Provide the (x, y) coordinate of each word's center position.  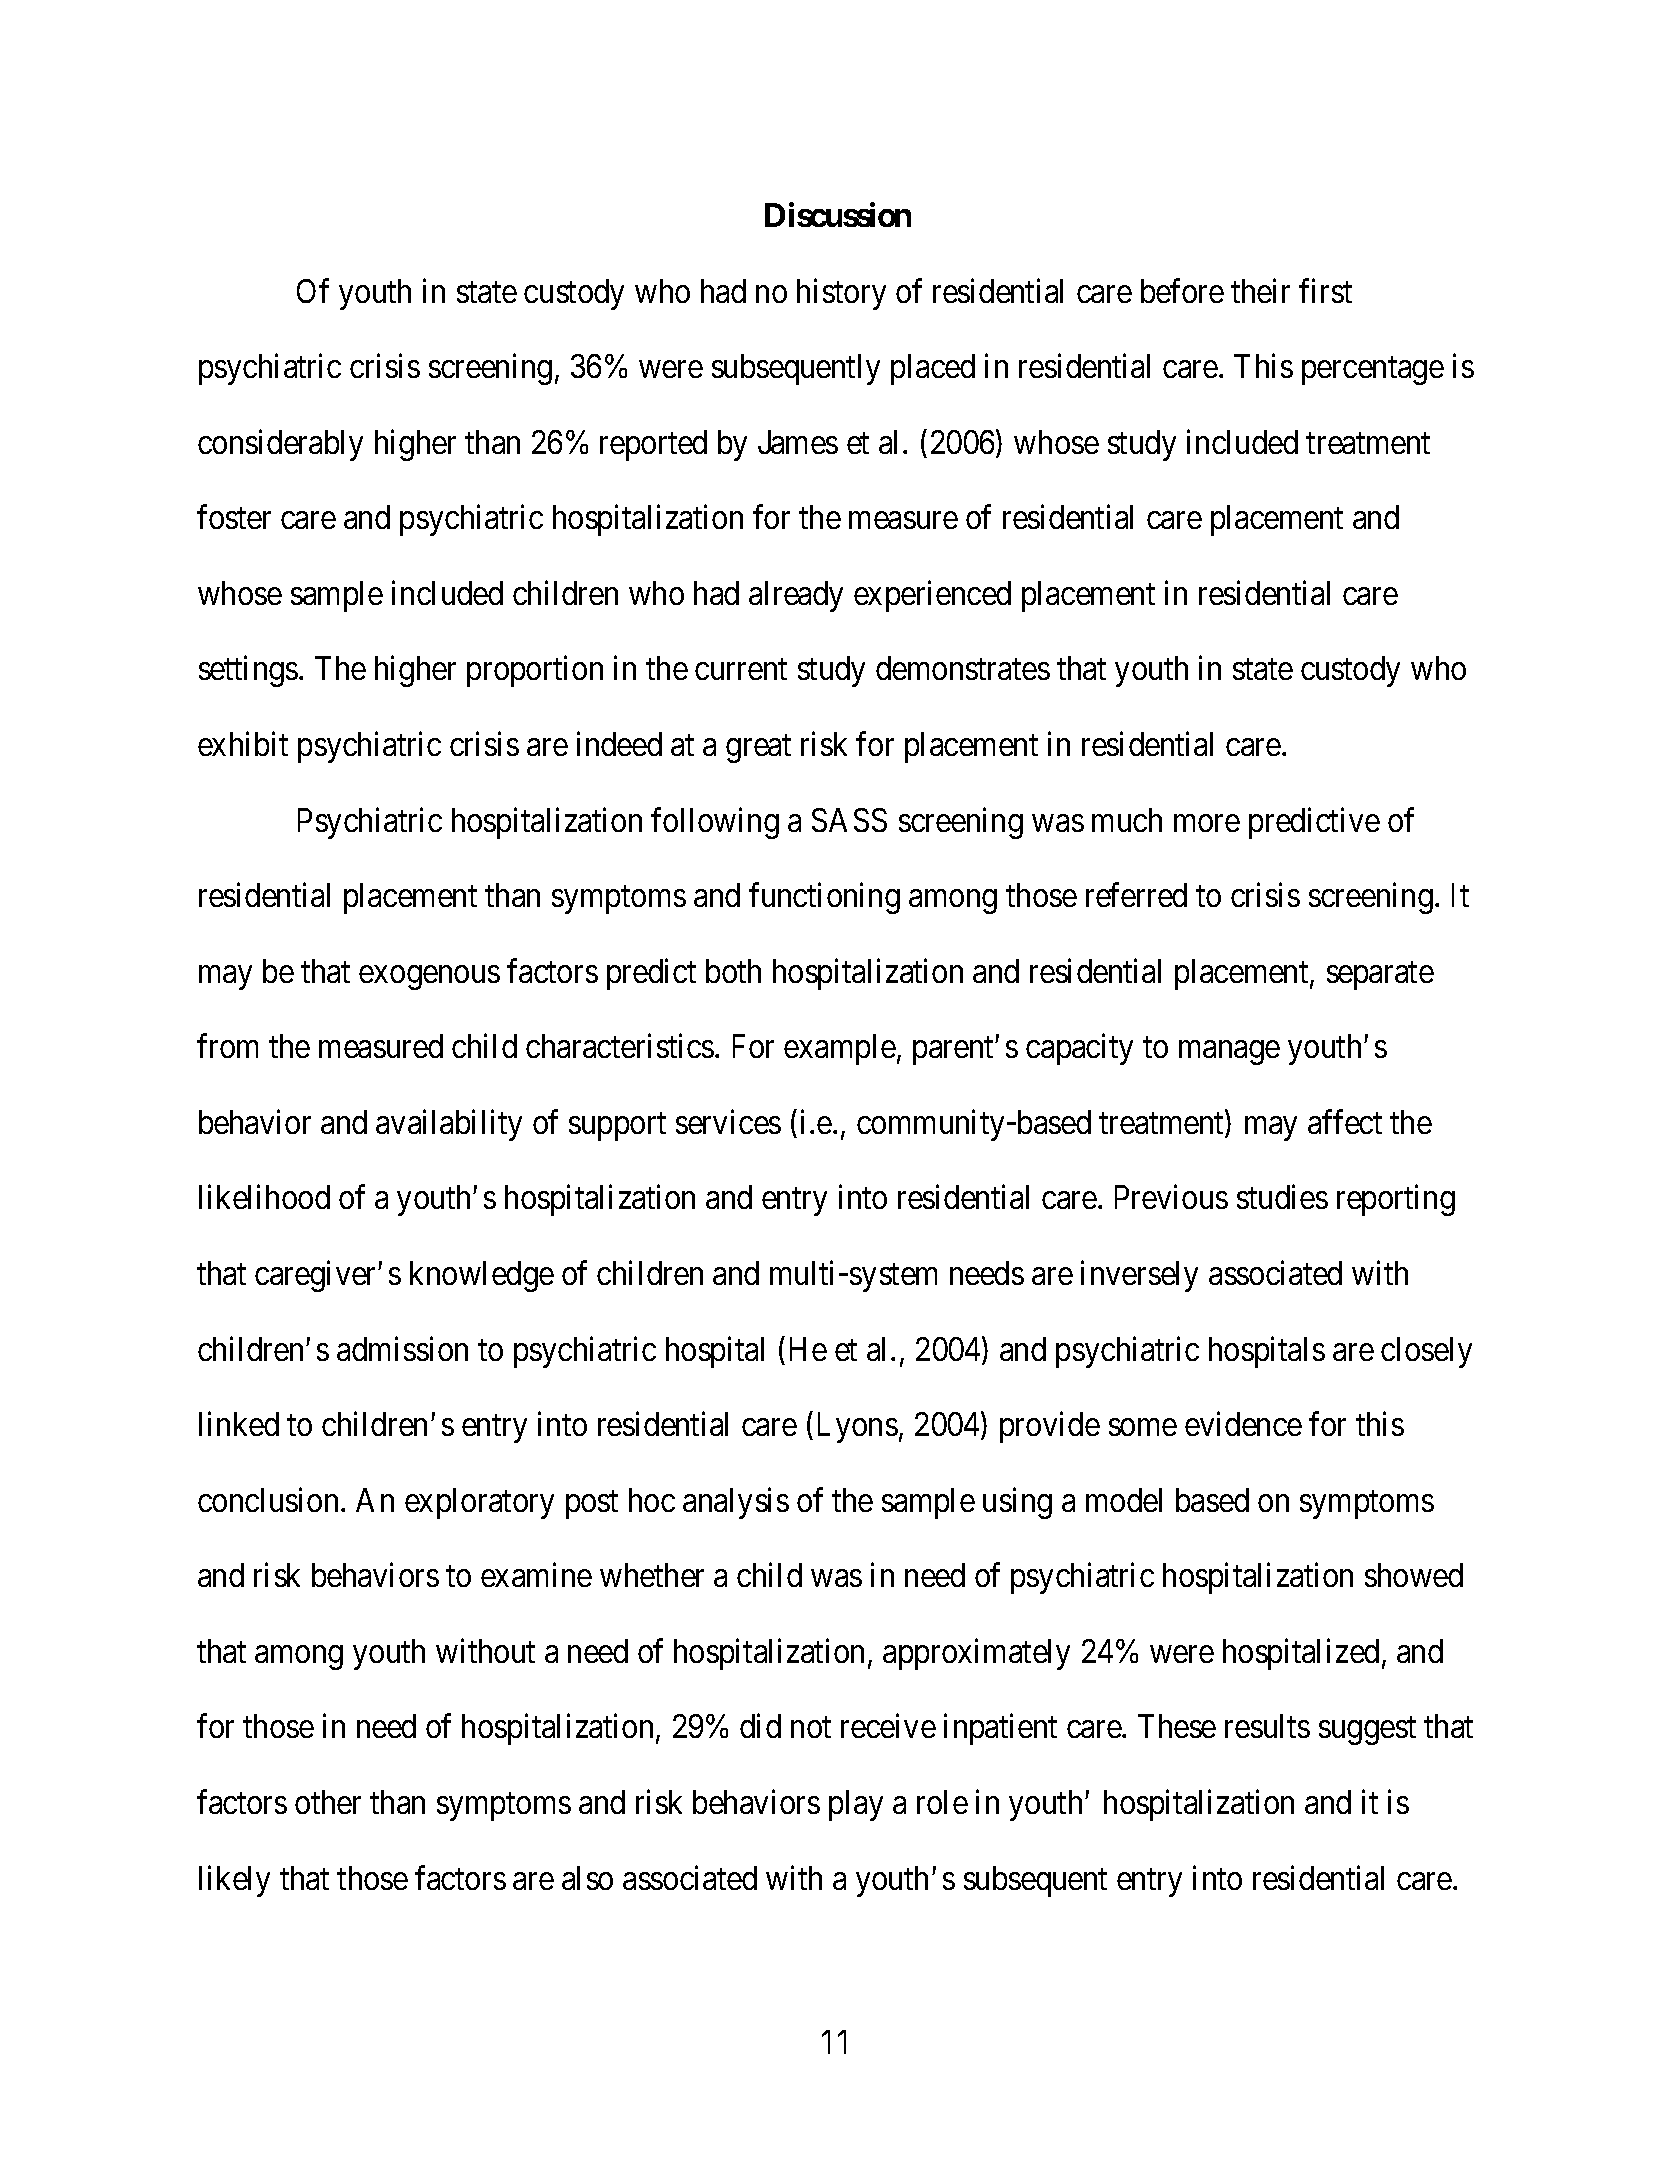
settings (248, 671)
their (1260, 290)
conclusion (270, 1499)
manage (1229, 1053)
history (841, 294)
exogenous (429, 978)
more (1207, 823)
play (856, 1805)
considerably (280, 445)
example (840, 1049)
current (741, 669)
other (328, 1802)
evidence (1243, 1424)
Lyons (858, 1427)
